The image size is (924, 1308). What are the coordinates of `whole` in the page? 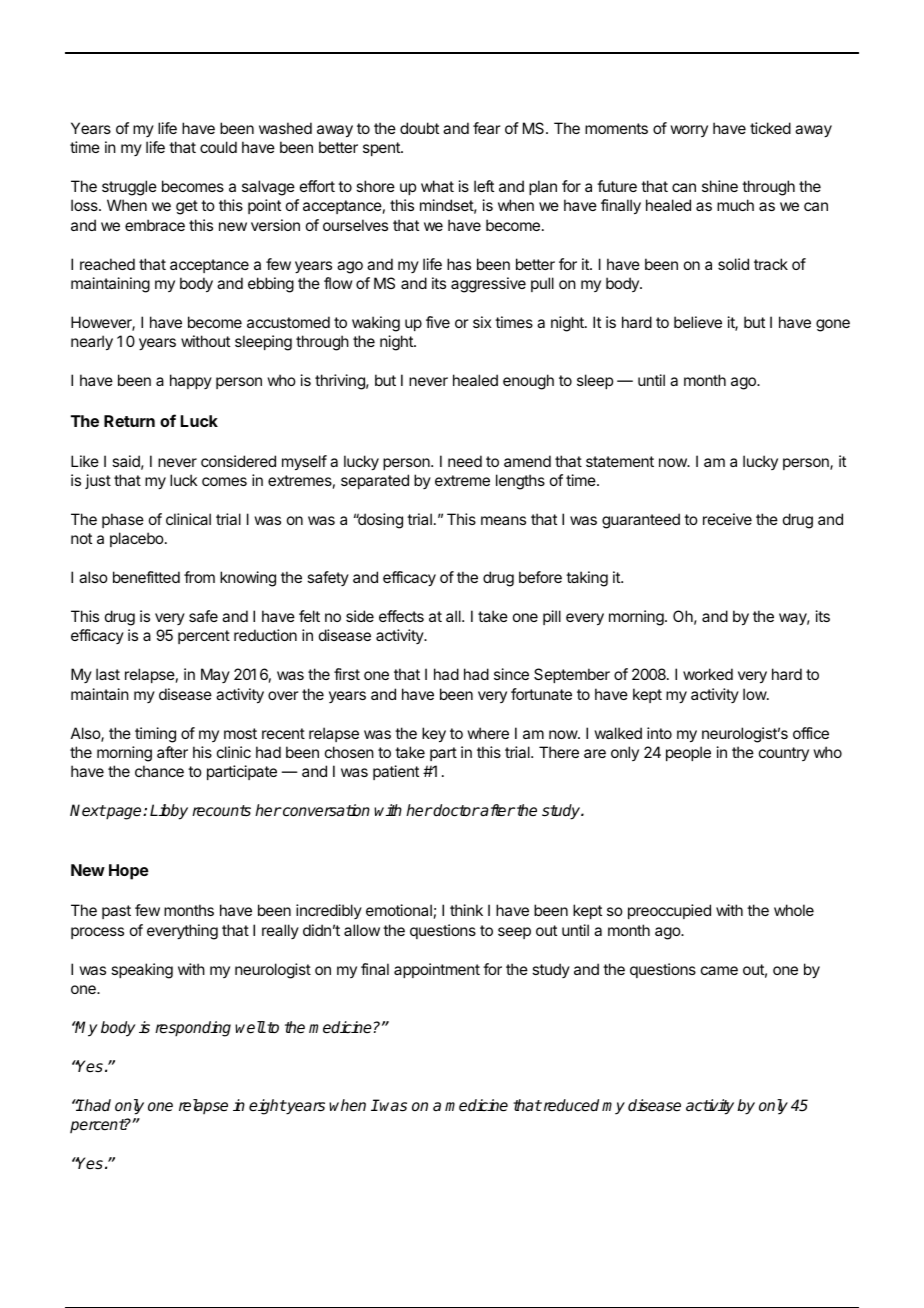 It's located at (794, 910).
